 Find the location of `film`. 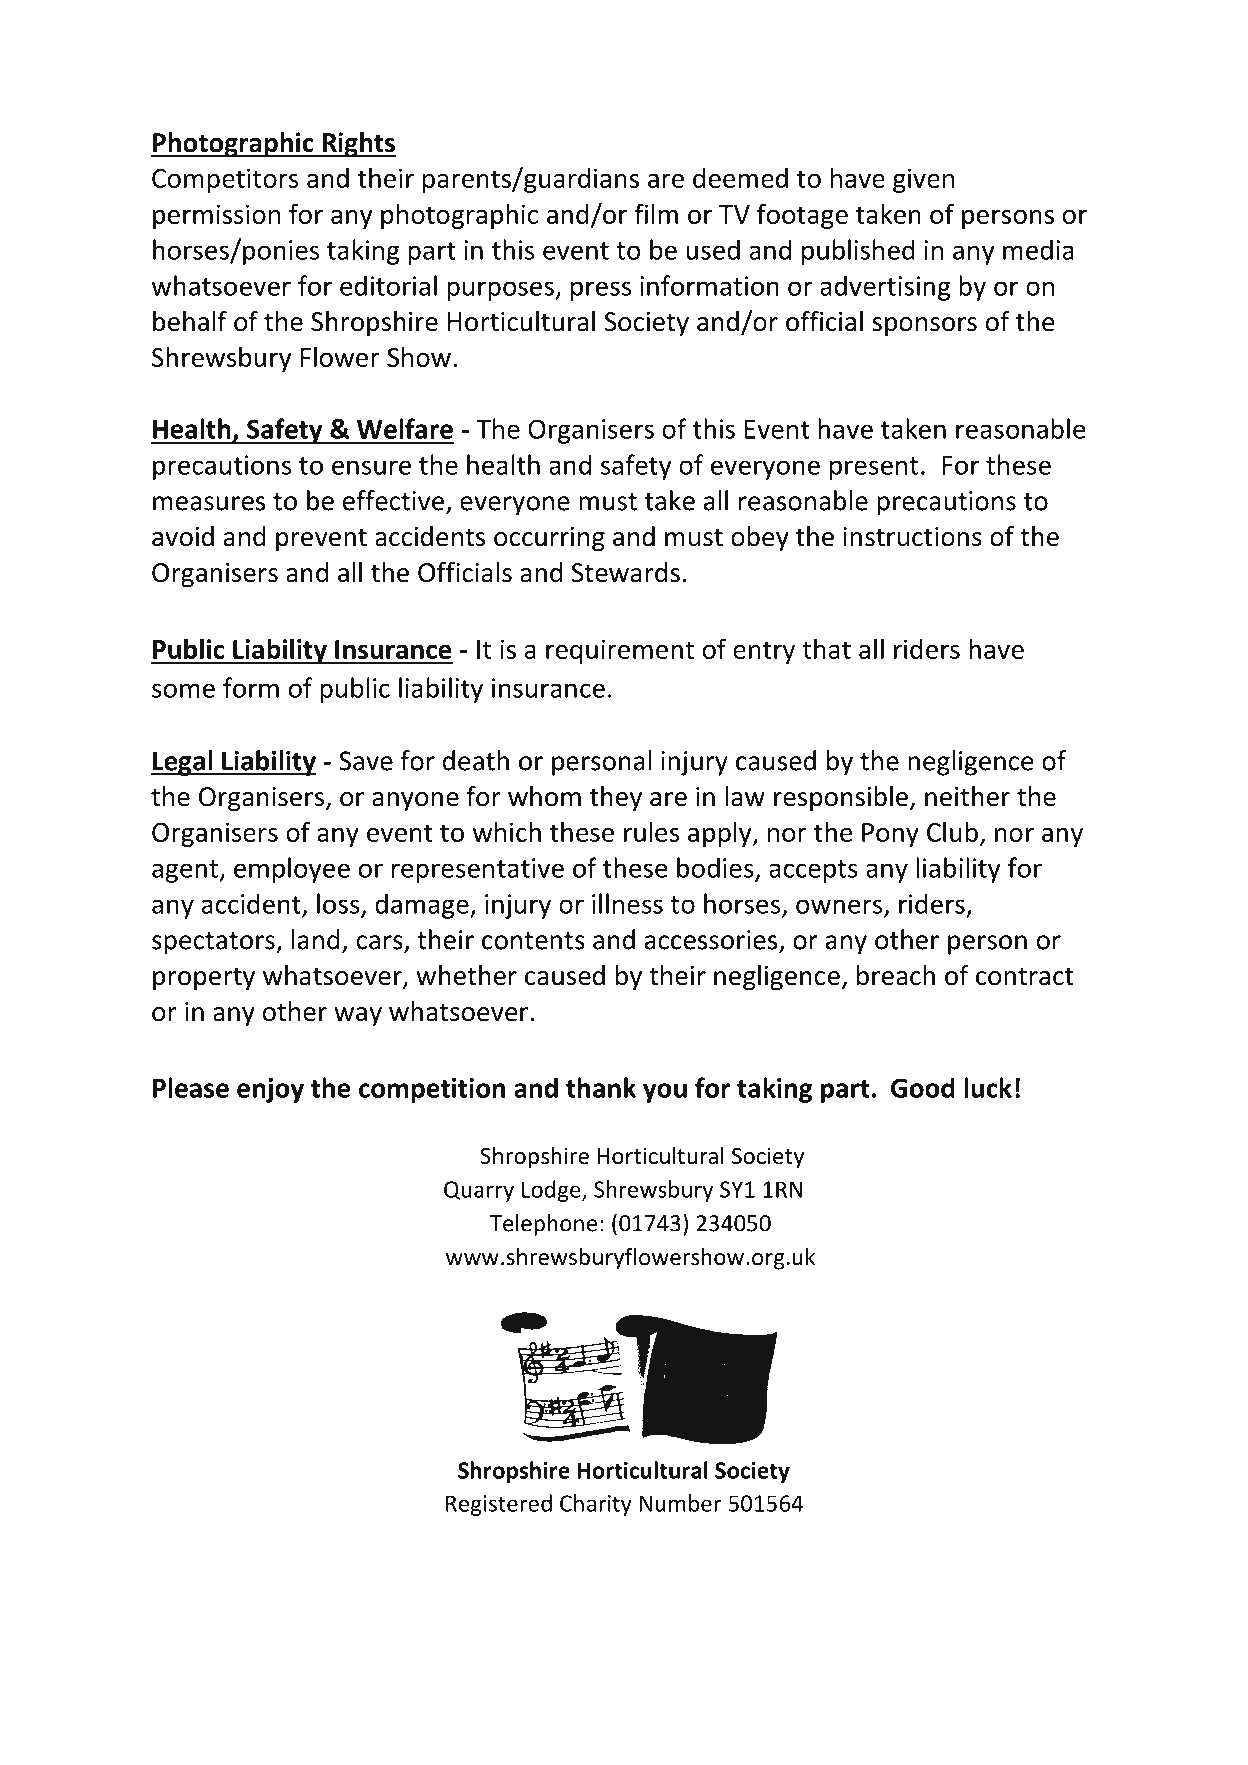

film is located at coordinates (656, 213).
